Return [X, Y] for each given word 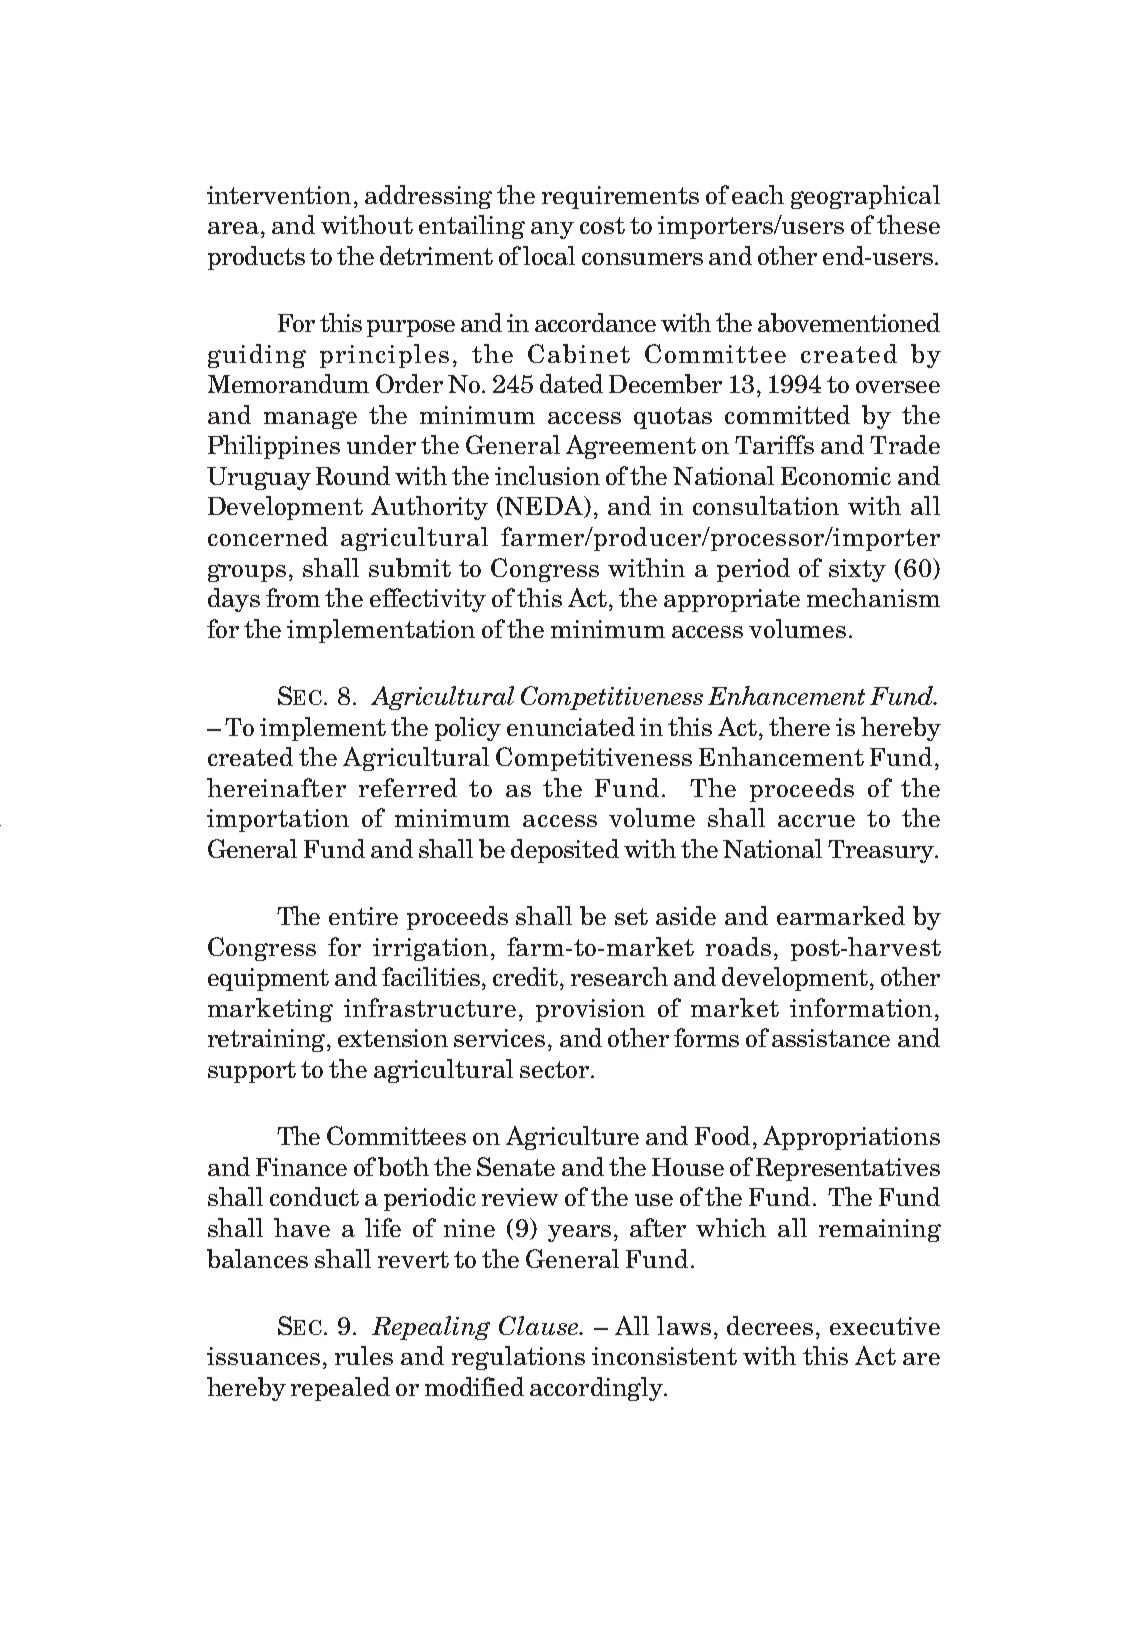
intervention [279, 195]
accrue [816, 821]
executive [885, 1326]
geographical [865, 197]
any [552, 230]
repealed [340, 1389]
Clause [539, 1325]
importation [278, 820]
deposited [565, 851]
